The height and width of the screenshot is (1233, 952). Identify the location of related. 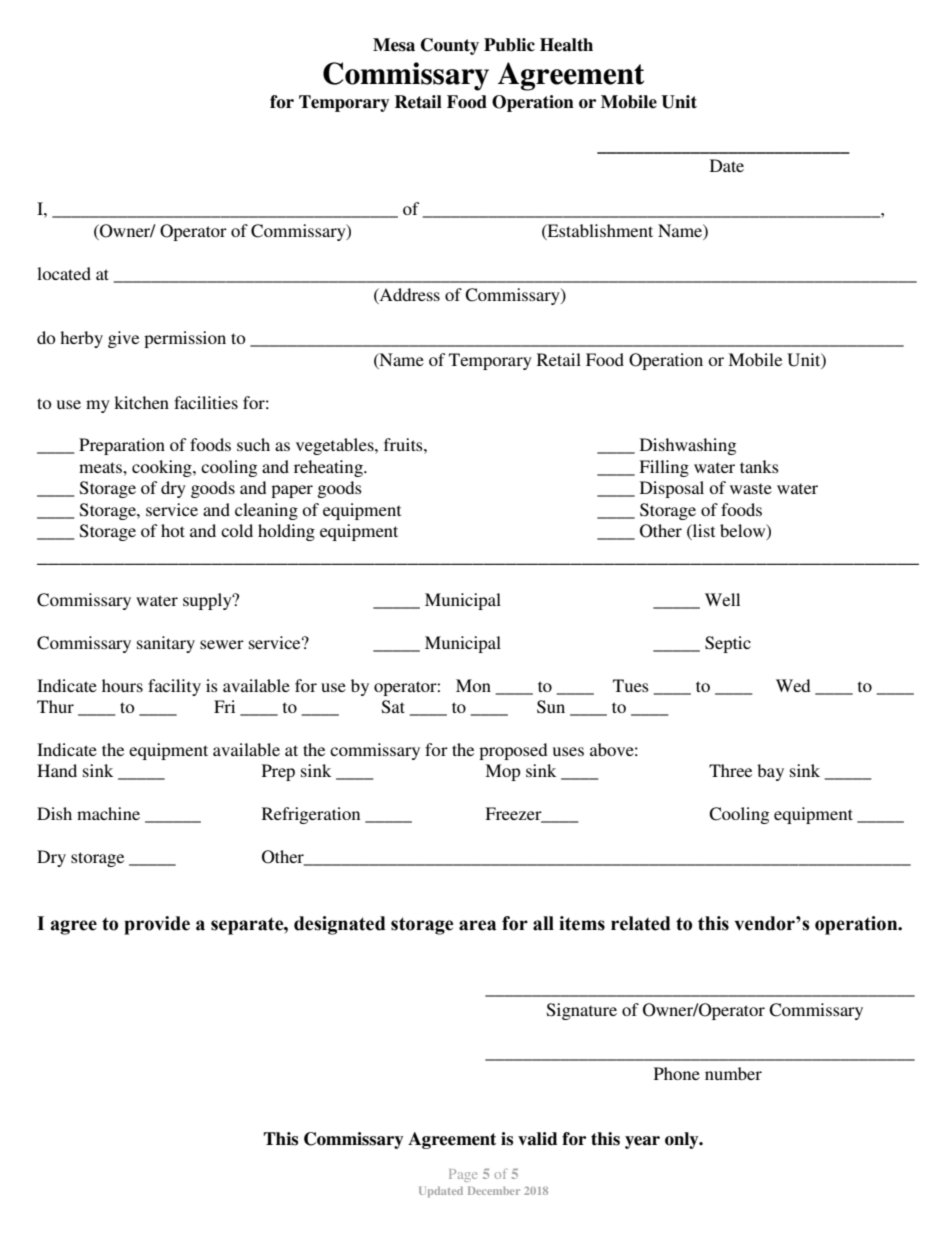
(641, 923).
